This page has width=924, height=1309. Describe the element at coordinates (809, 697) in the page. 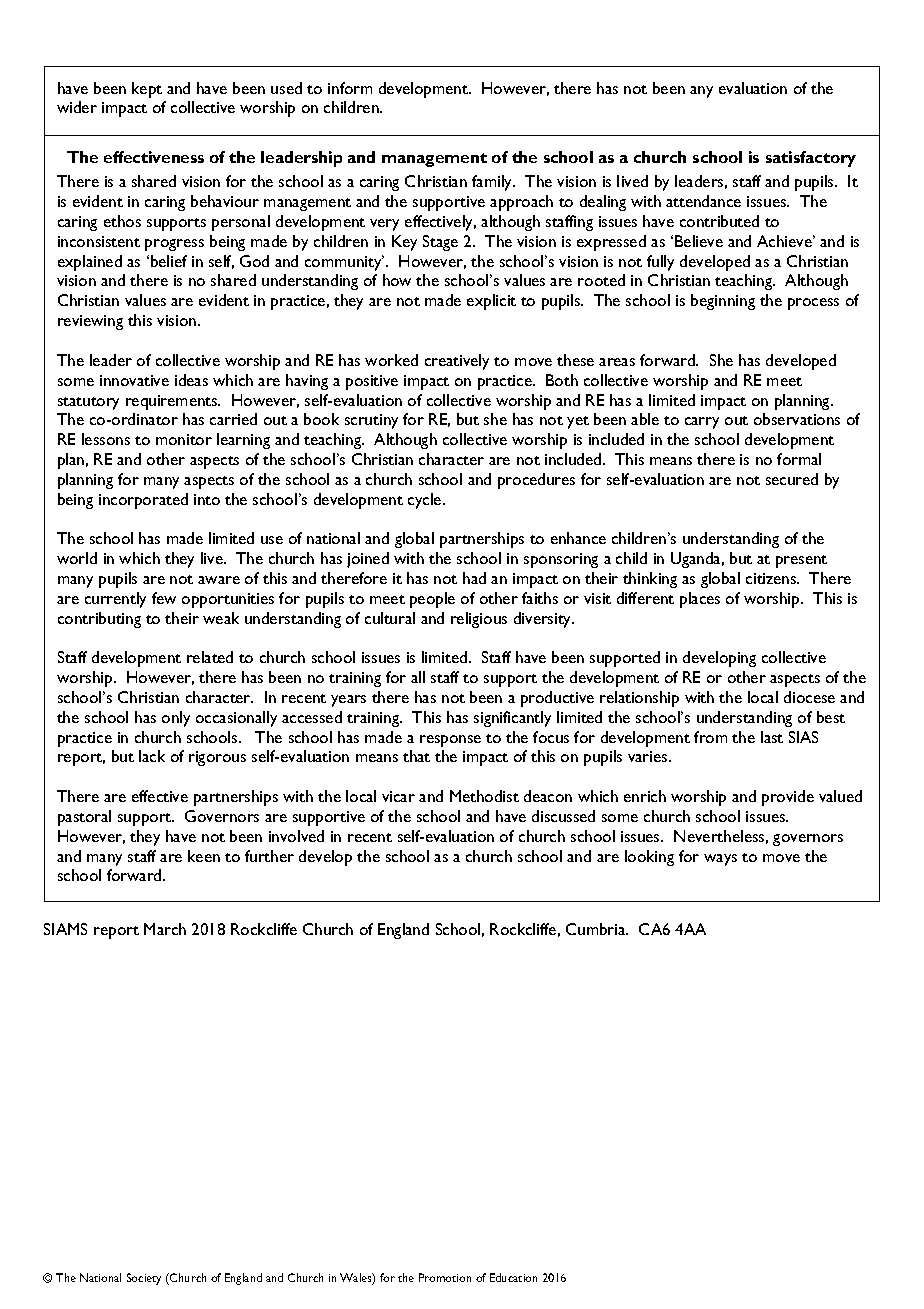

I see `diocese` at that location.
